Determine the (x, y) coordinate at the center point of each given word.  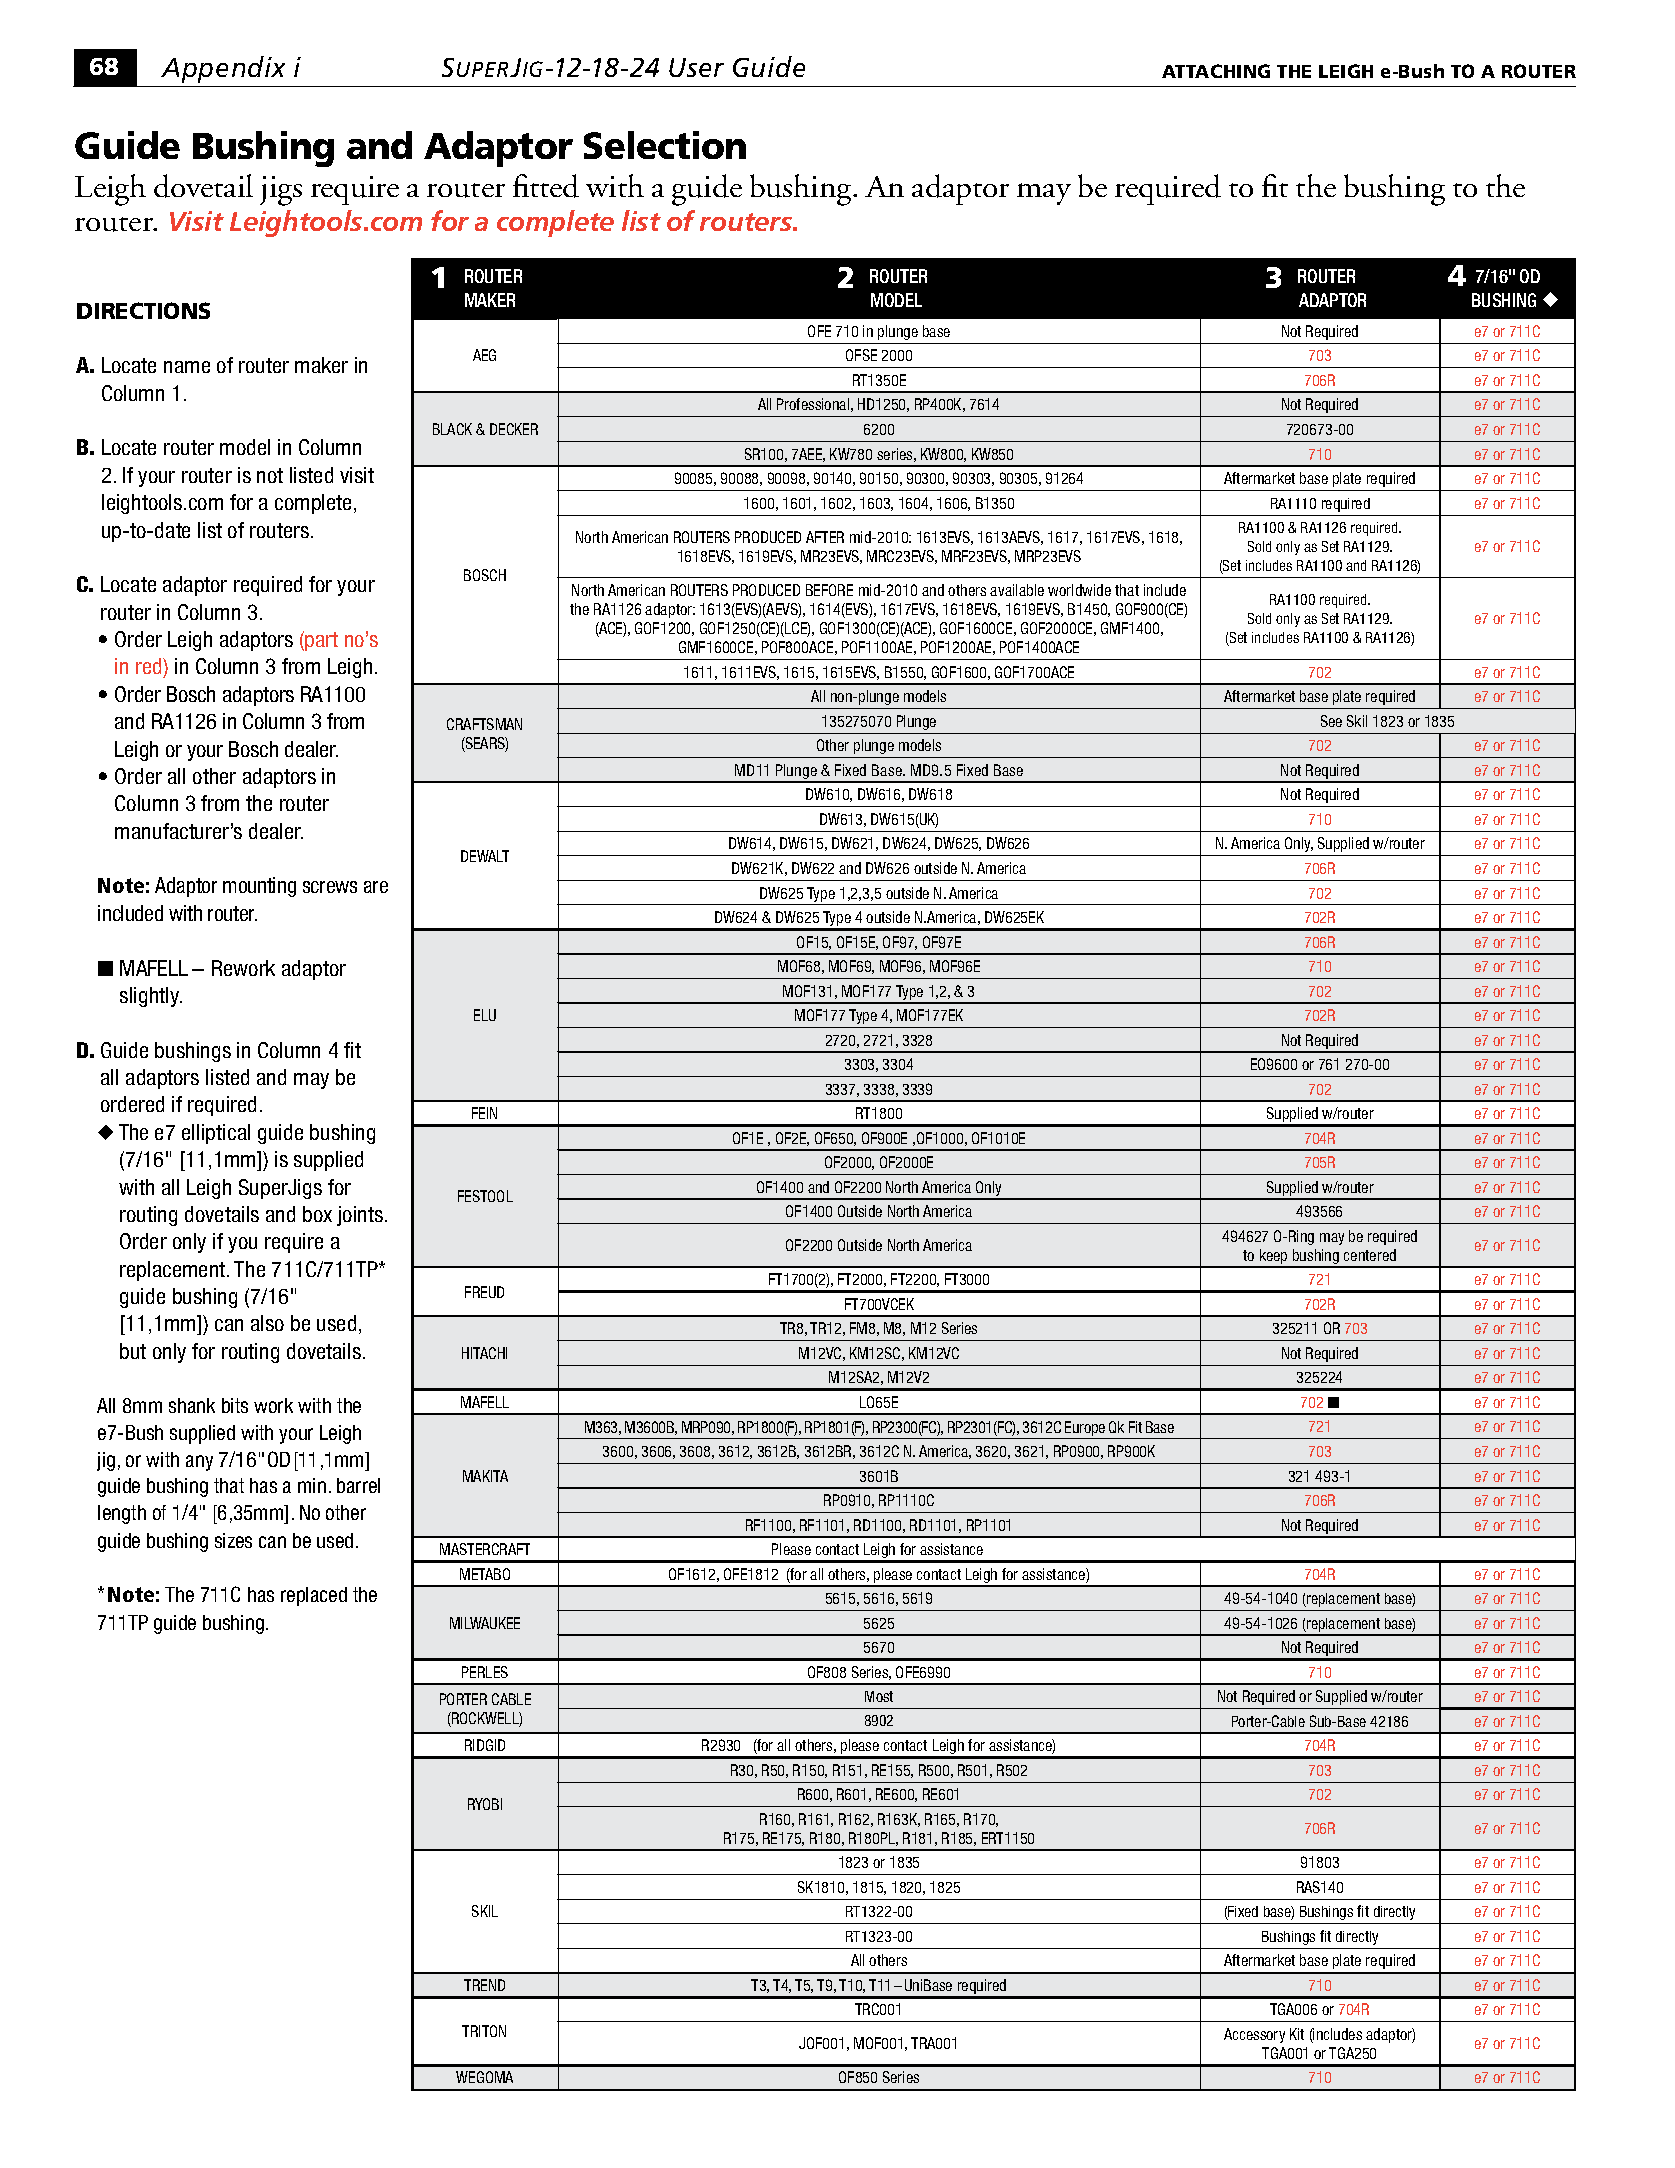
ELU (485, 1015)
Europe (1085, 1428)
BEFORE (829, 590)
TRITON (484, 2031)
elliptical (216, 1134)
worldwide (1079, 590)
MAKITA (485, 1476)
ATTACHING (1216, 71)
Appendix (223, 69)
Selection (665, 145)
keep (1274, 1258)
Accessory (1254, 2035)
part (321, 641)
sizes (233, 1540)
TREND (484, 1985)
